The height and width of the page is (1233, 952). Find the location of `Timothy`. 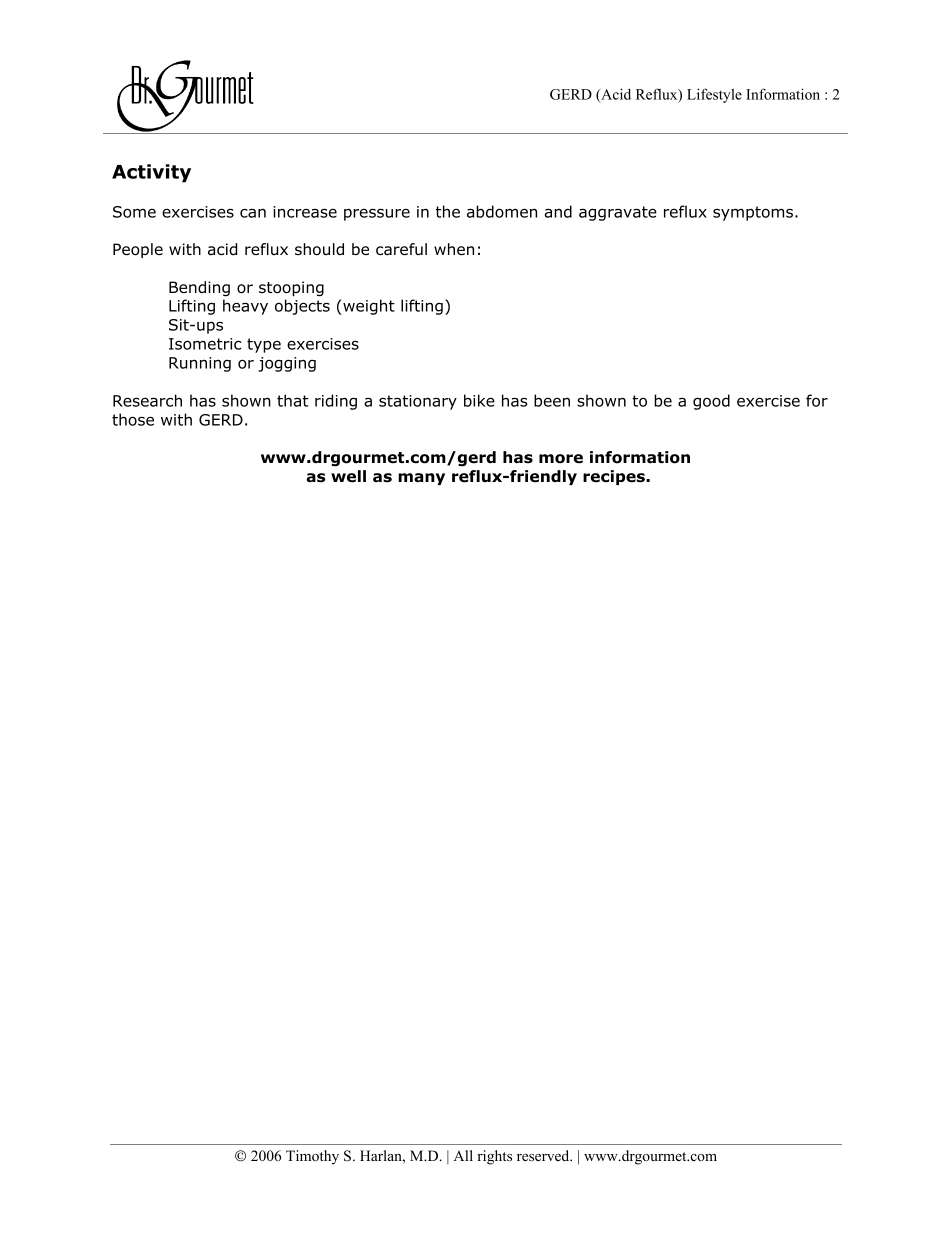

Timothy is located at coordinates (312, 1157).
